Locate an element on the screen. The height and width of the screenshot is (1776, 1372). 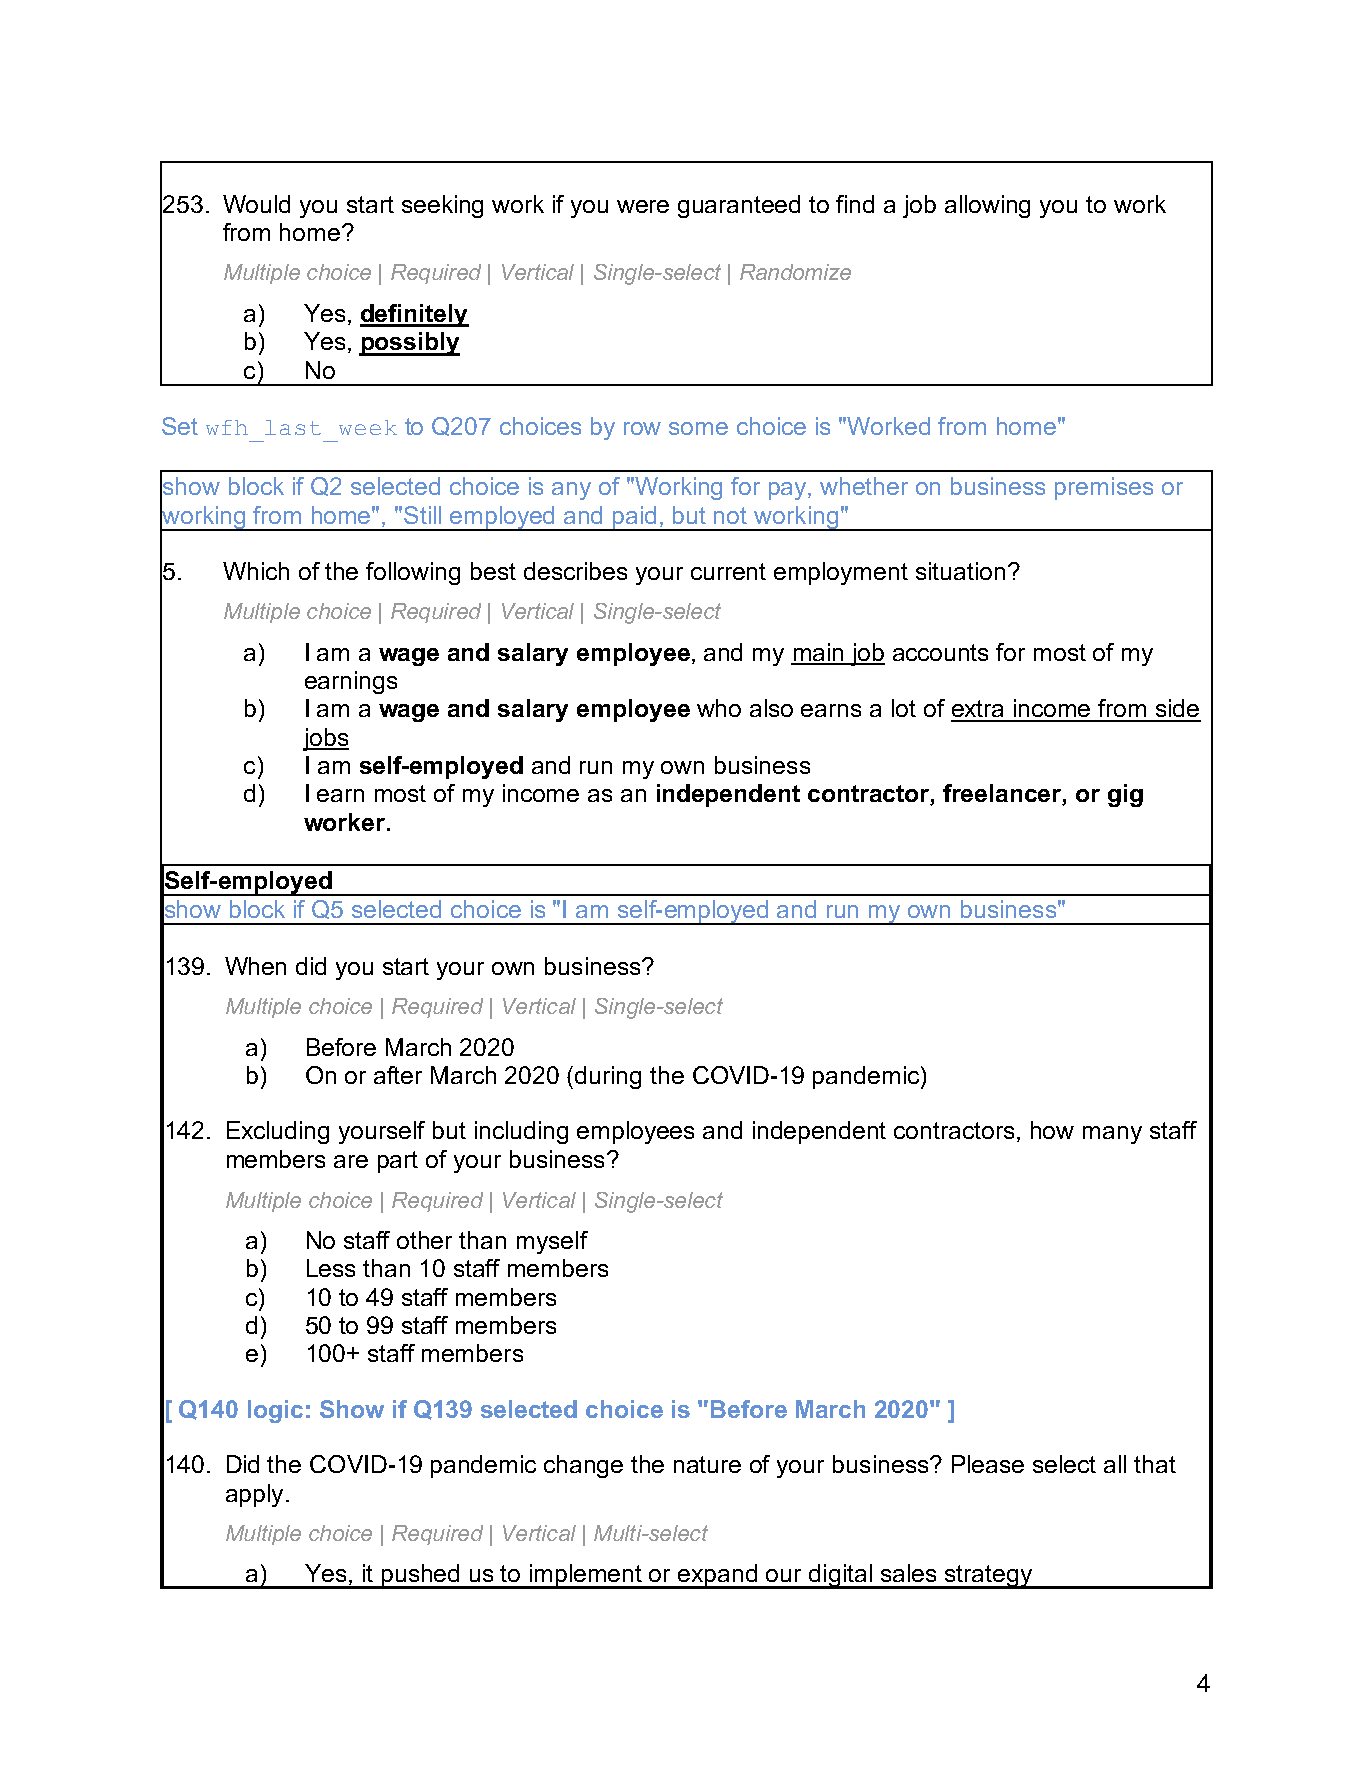
apply is located at coordinates (254, 1495).
